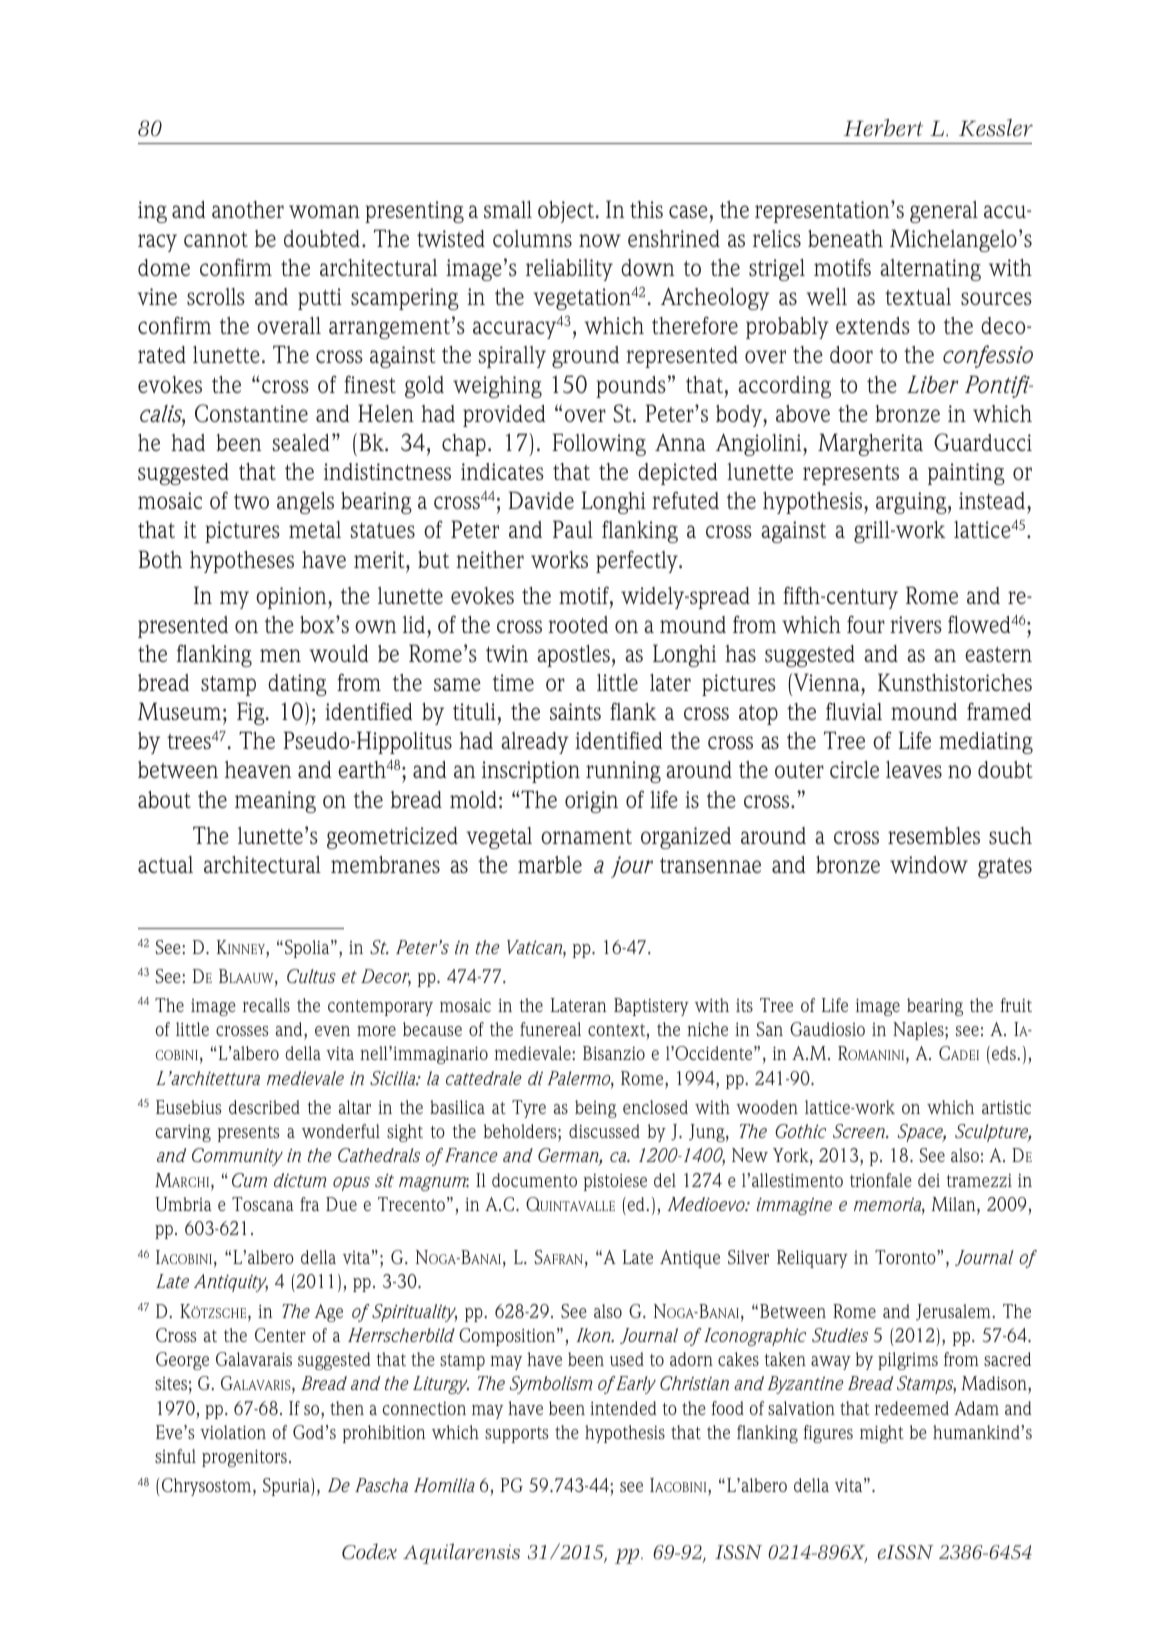 Image resolution: width=1170 pixels, height=1651 pixels. I want to click on progenitors, so click(244, 1458).
